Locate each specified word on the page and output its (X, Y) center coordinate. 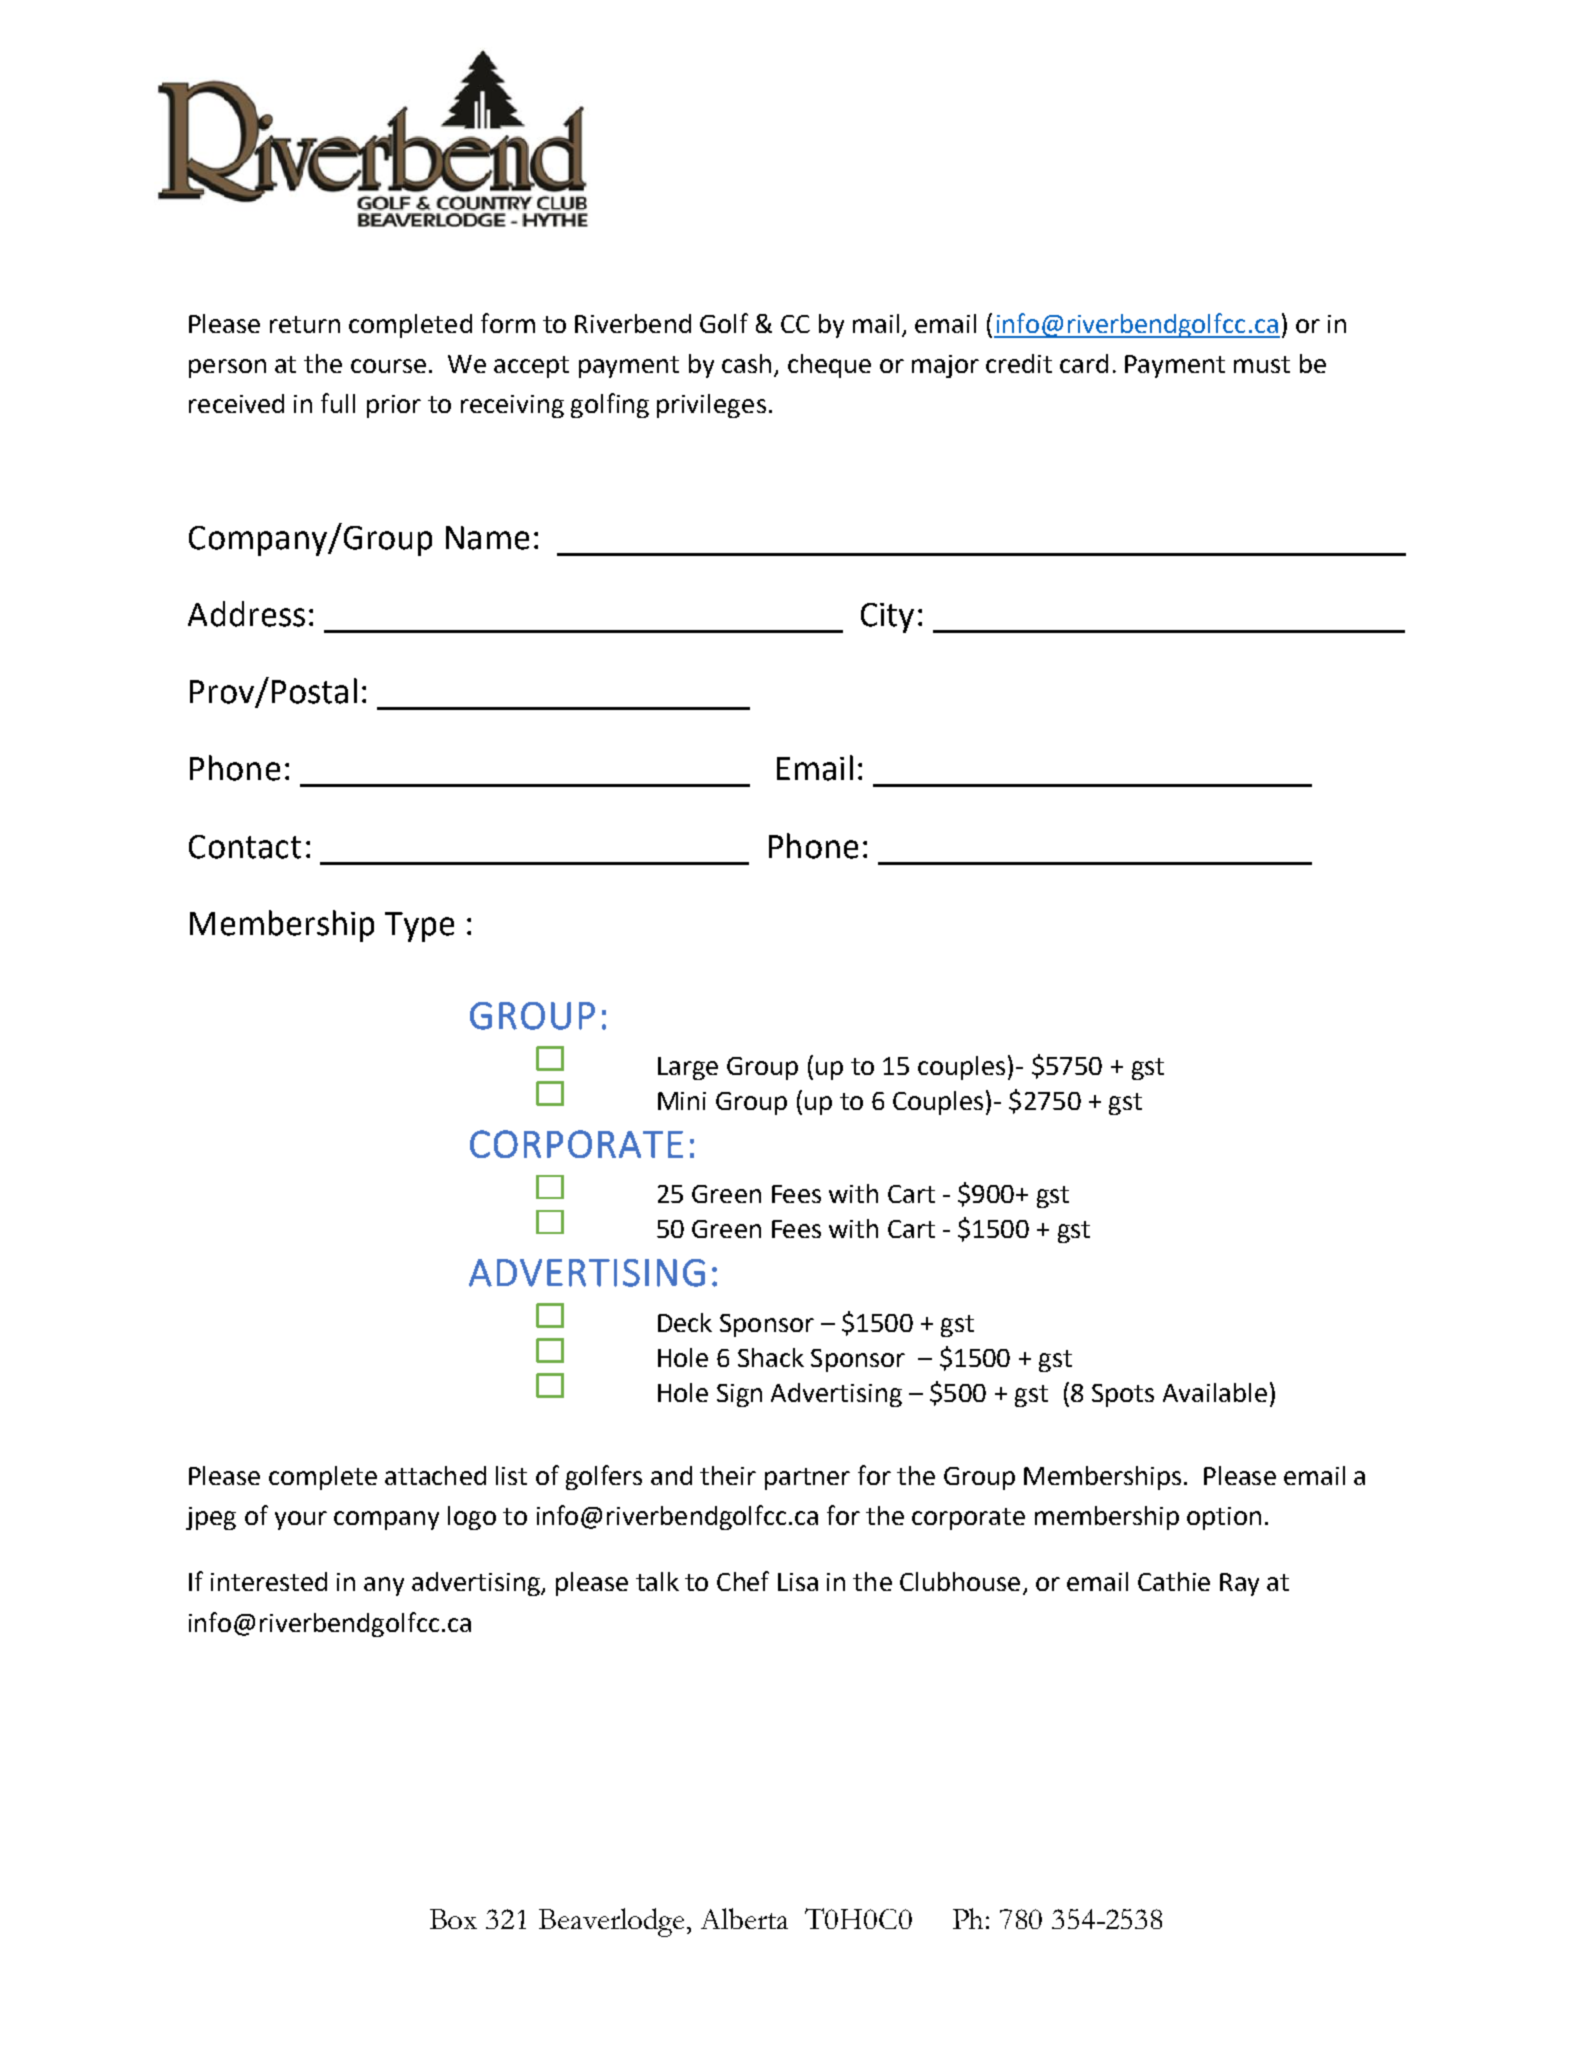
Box (453, 1919)
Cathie (1174, 1581)
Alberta (744, 1918)
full (338, 403)
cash (746, 363)
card (1084, 363)
